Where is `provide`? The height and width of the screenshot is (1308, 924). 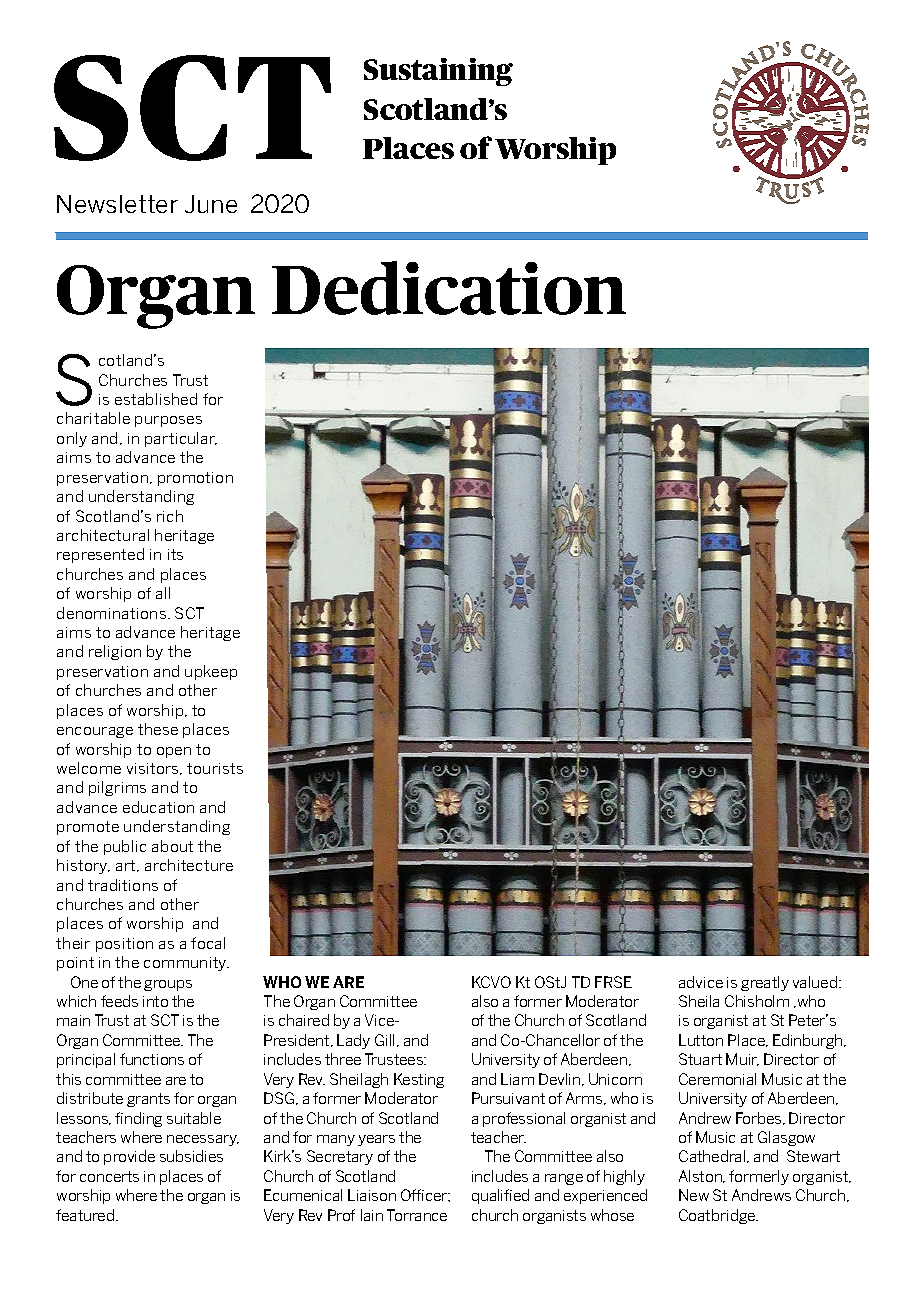 provide is located at coordinates (129, 1157).
